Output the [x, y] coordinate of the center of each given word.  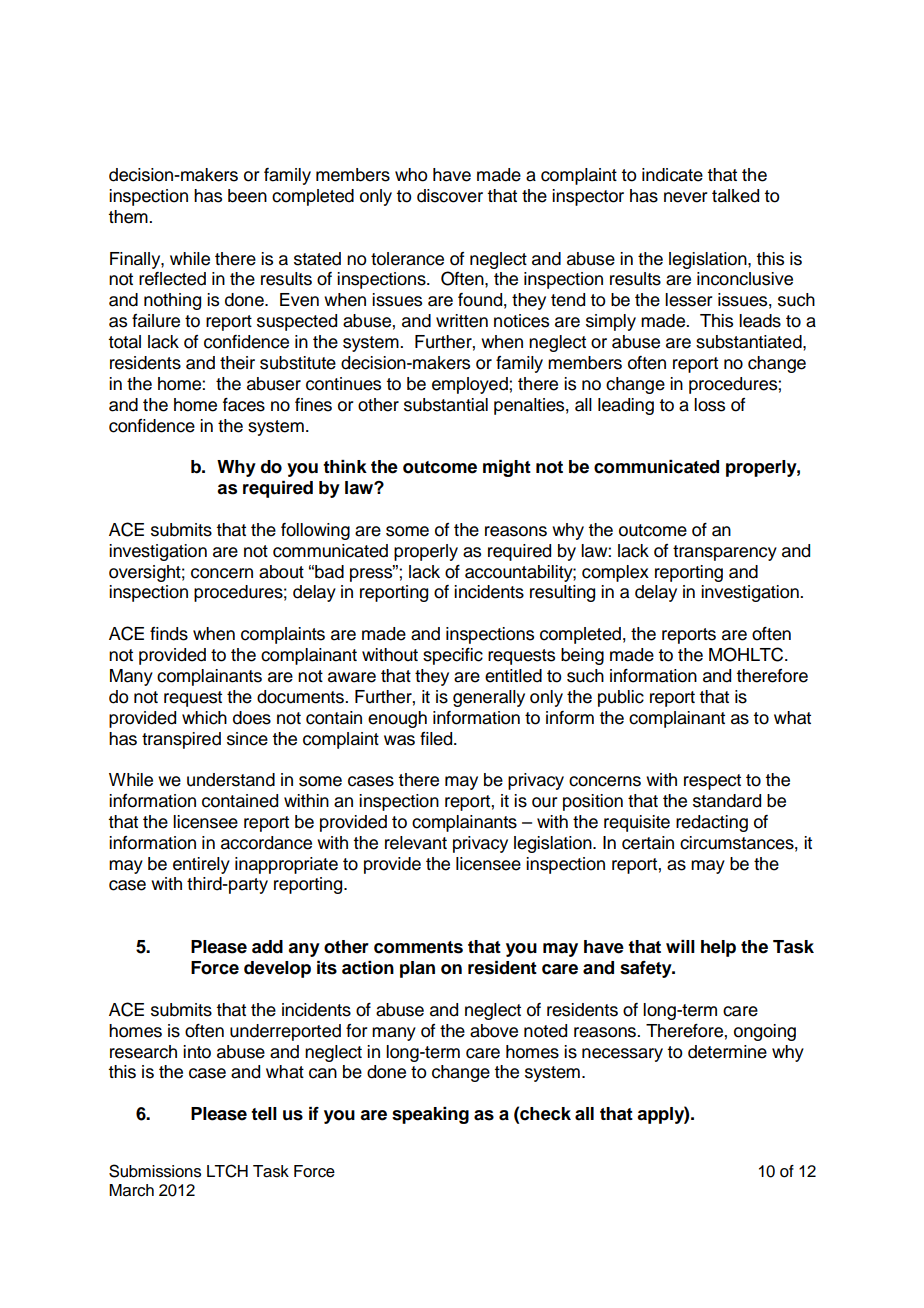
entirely [201, 865]
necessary [622, 1055]
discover [450, 196]
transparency [725, 553]
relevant [416, 843]
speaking [430, 1115]
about [281, 572]
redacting [712, 823]
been [247, 196]
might [507, 468]
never [686, 197]
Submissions [155, 1171]
